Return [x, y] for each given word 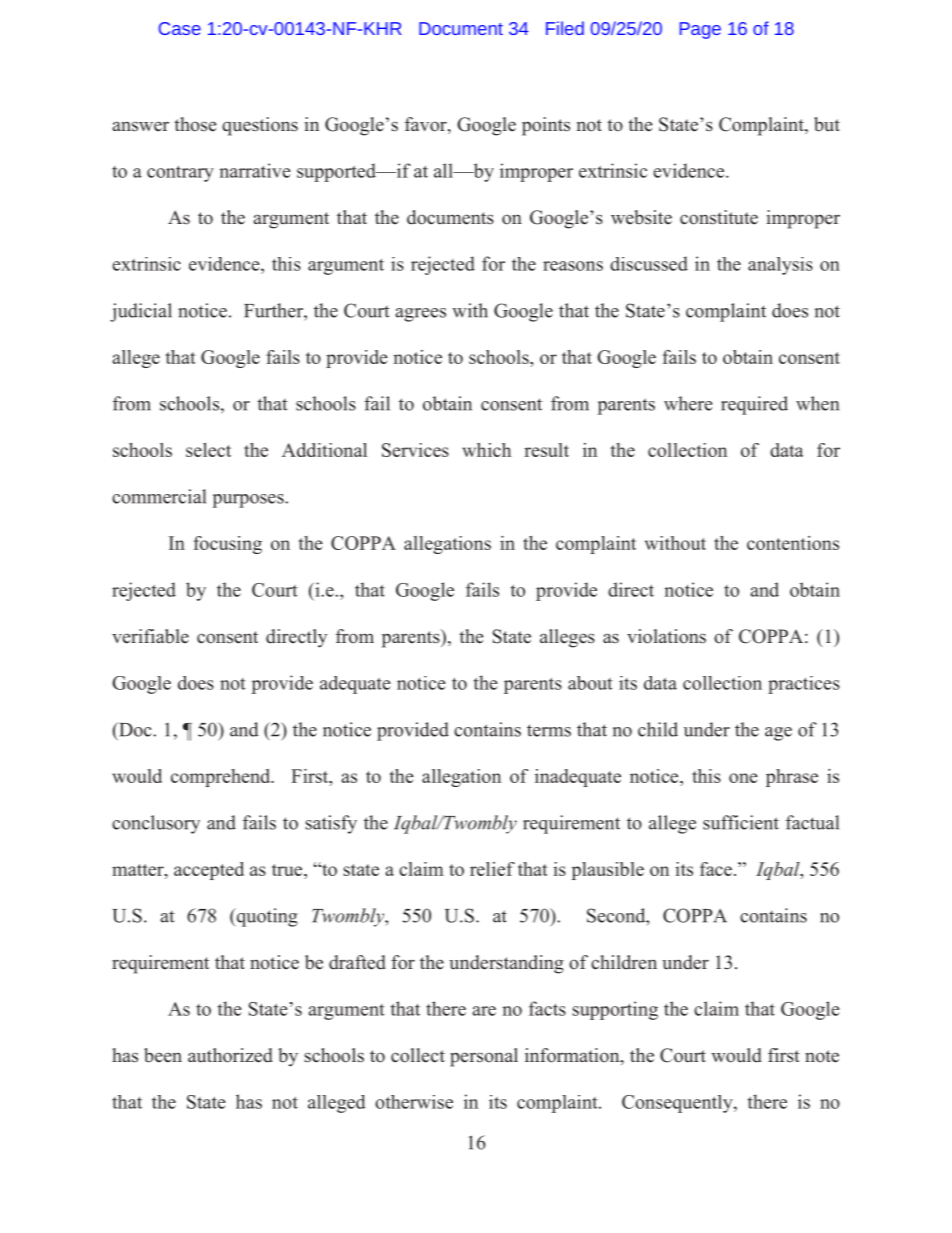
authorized [230, 1055]
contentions [793, 543]
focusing [228, 545]
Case [180, 28]
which [486, 450]
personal [484, 1057]
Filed [565, 28]
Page [700, 30]
